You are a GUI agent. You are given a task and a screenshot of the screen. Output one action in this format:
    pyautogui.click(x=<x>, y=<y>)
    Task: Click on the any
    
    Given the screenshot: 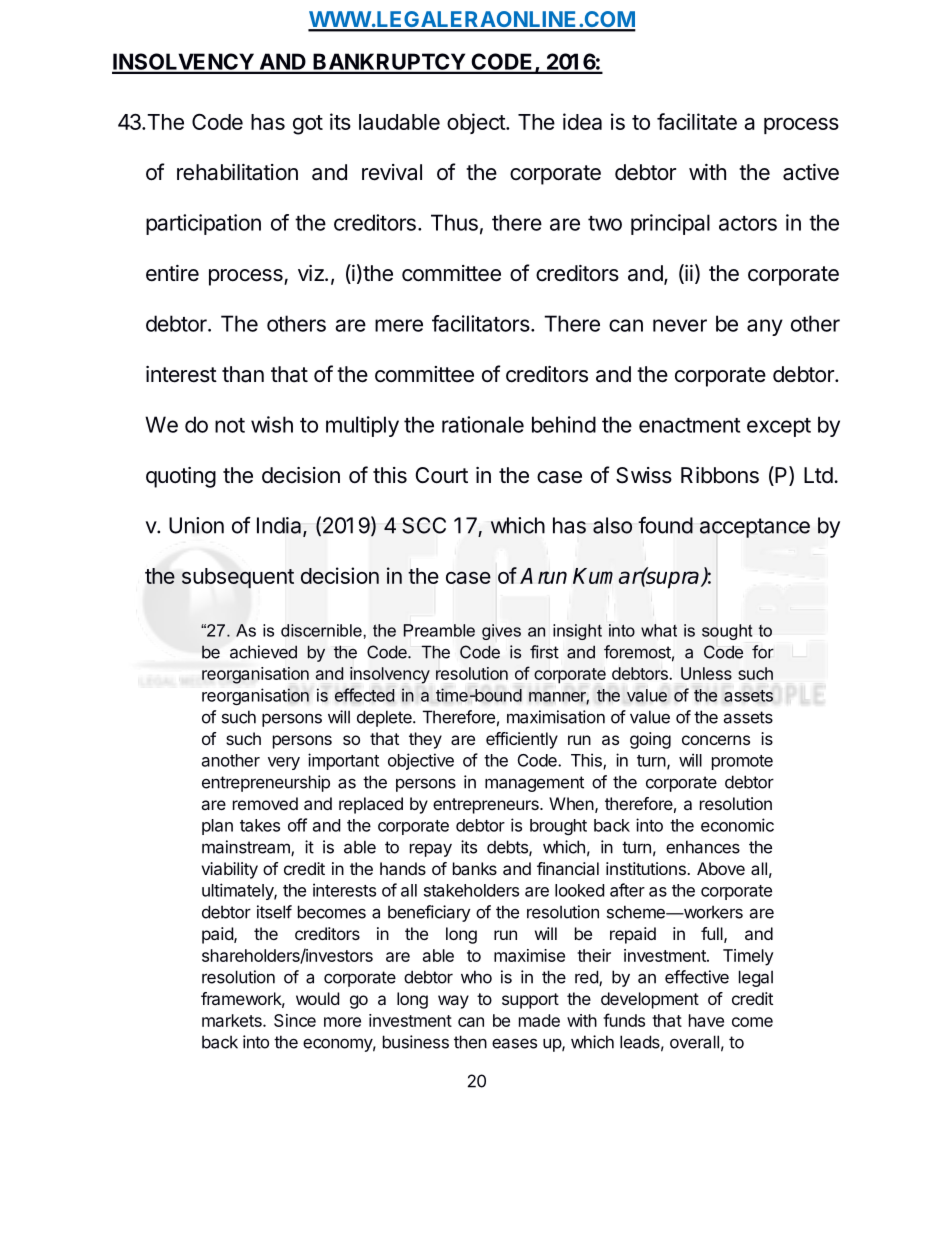 What is the action you would take?
    pyautogui.click(x=765, y=327)
